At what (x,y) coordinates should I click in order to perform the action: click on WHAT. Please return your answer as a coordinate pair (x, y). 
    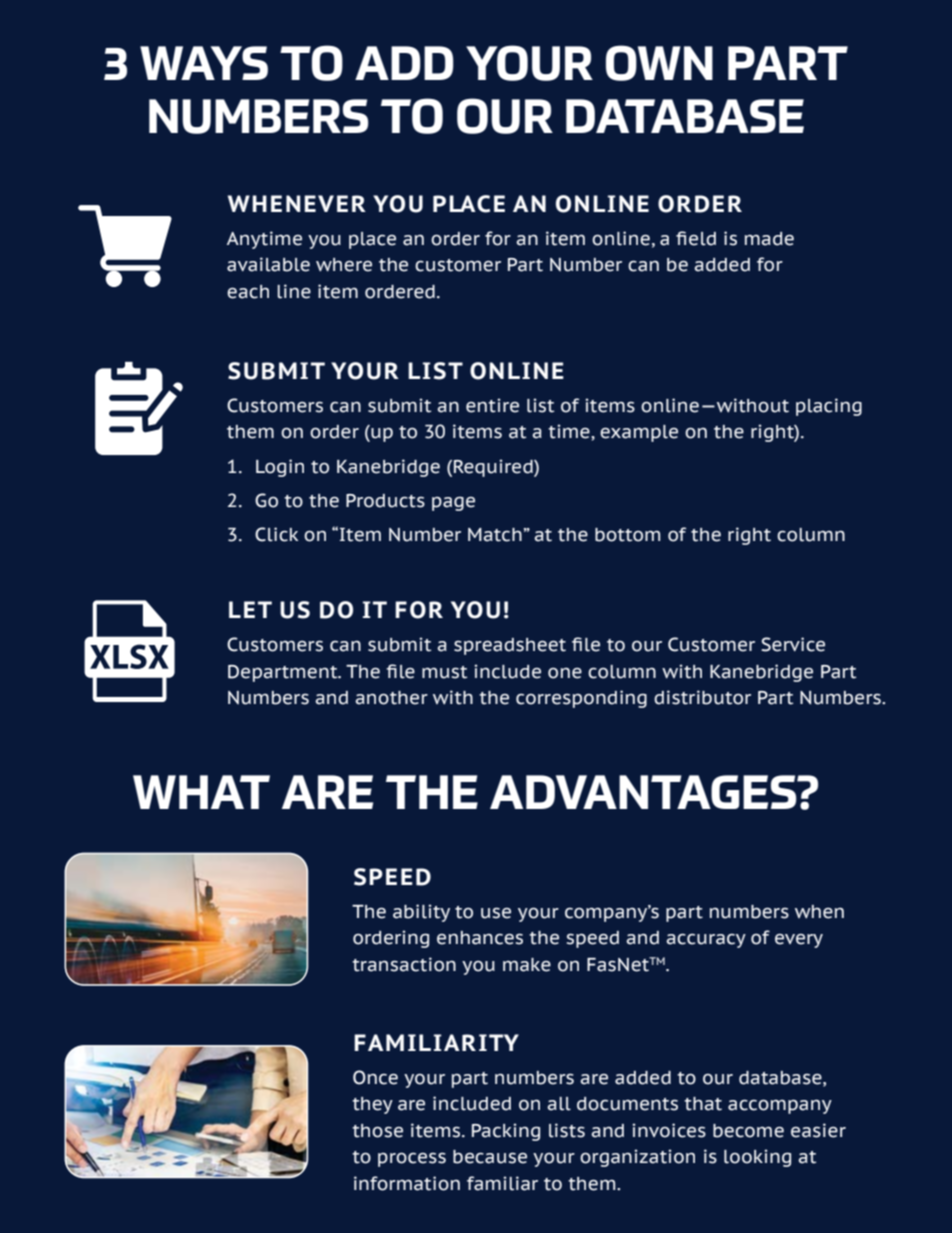
    Looking at the image, I should click on (201, 792).
